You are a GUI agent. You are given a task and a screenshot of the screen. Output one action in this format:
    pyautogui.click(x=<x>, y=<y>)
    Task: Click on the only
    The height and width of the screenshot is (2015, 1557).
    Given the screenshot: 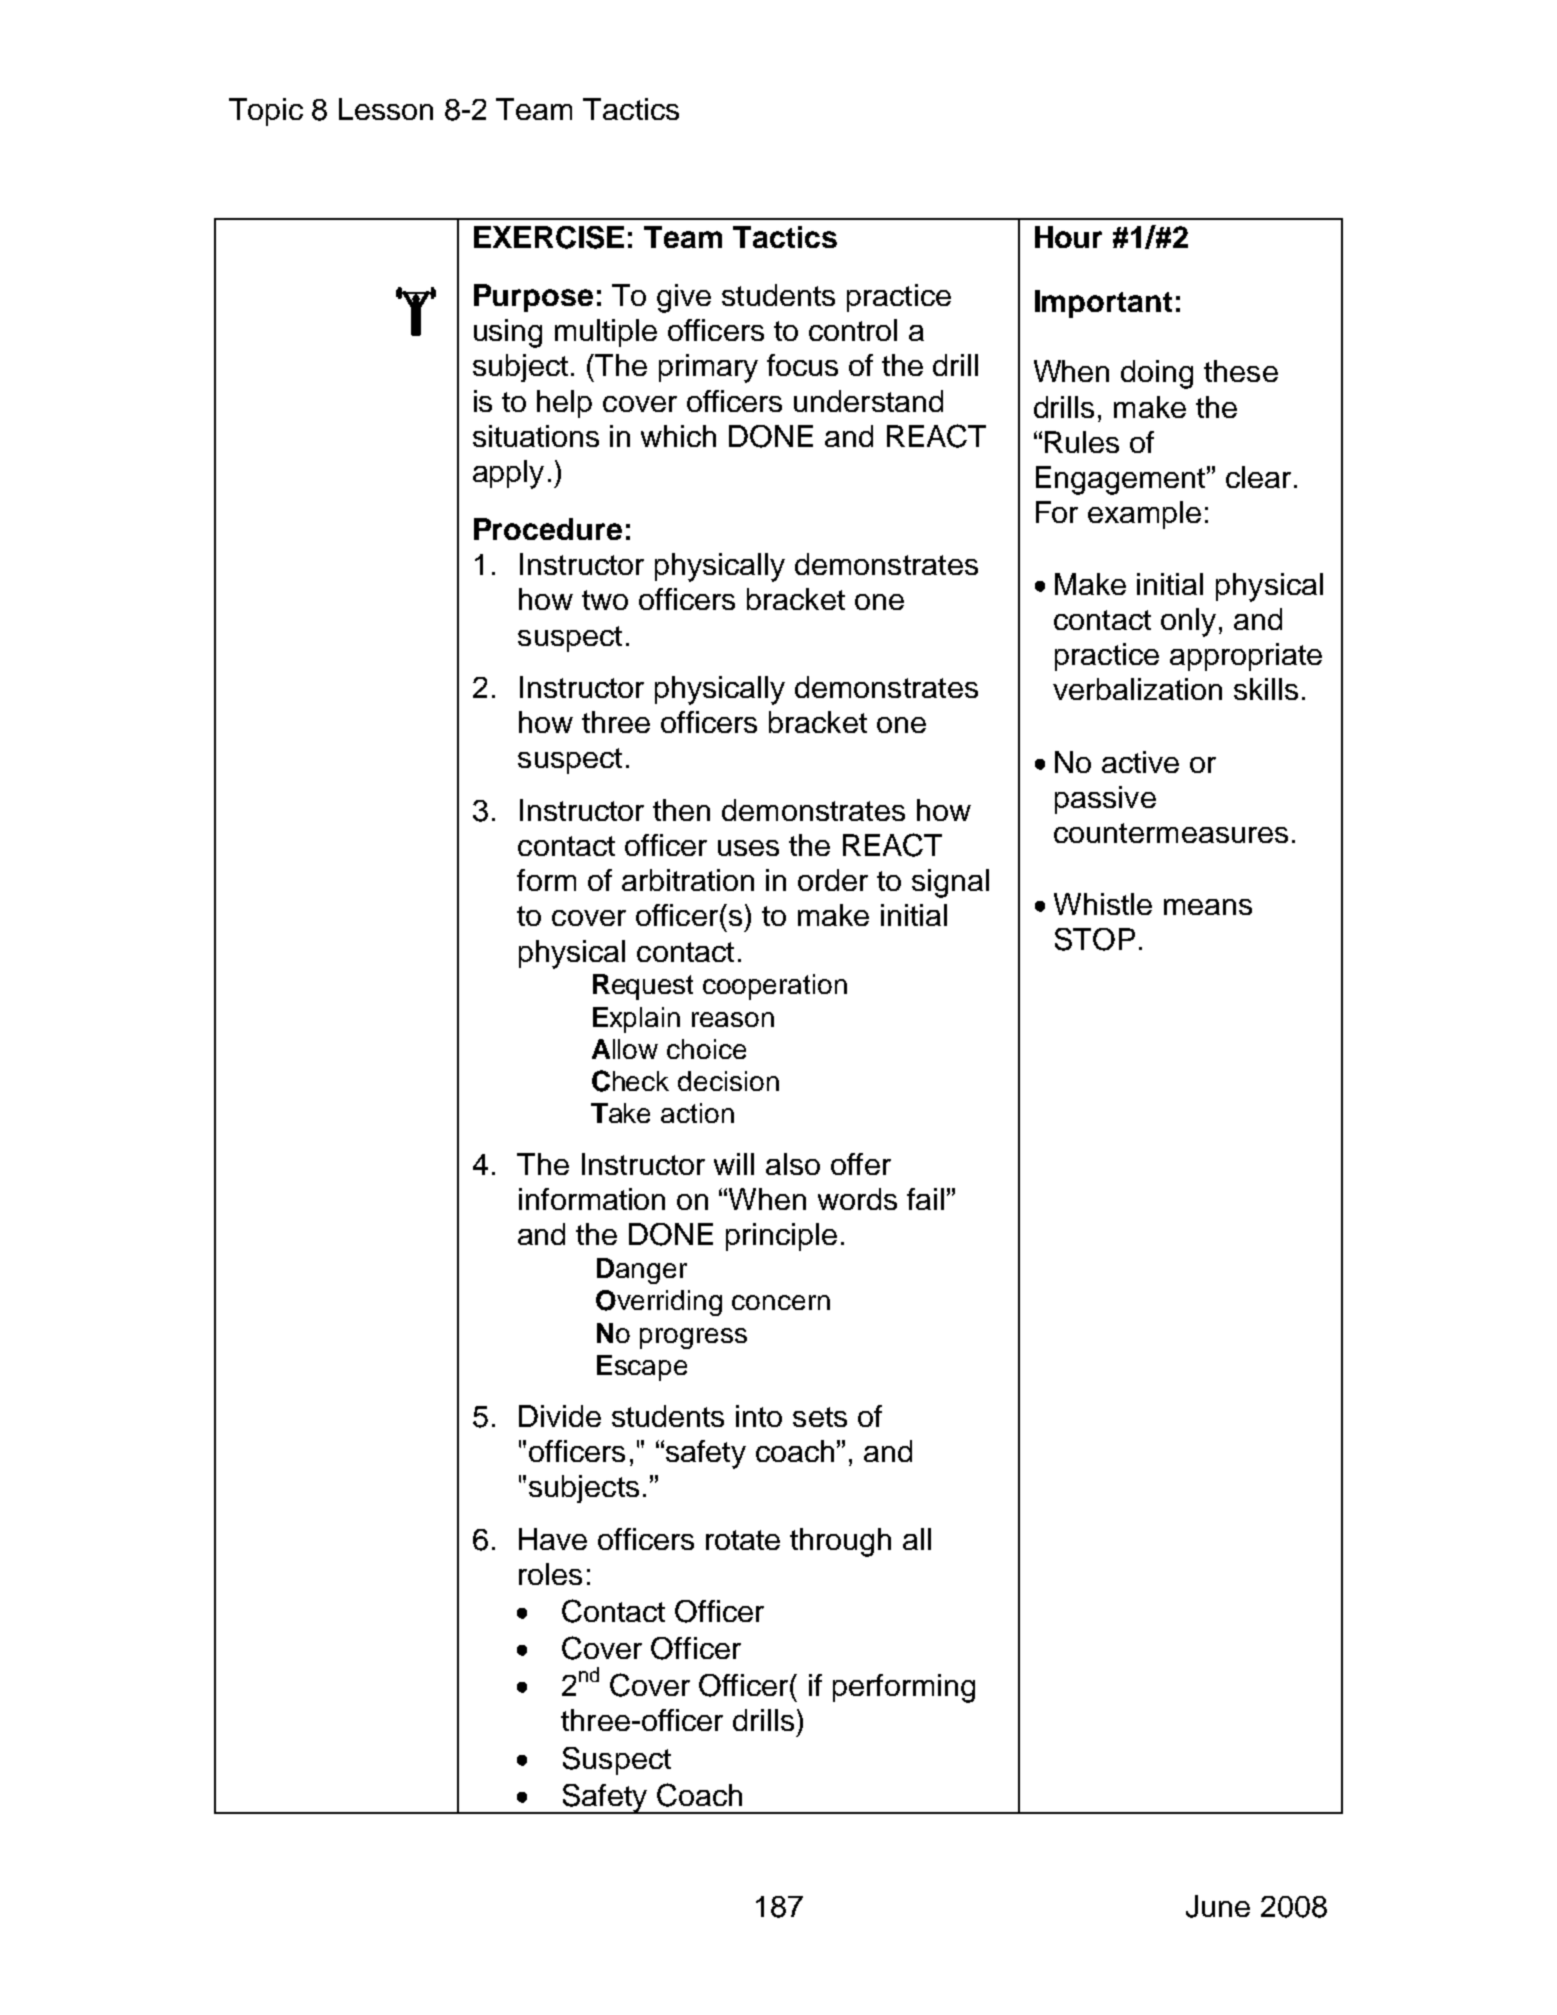 What is the action you would take?
    pyautogui.click(x=1188, y=622)
